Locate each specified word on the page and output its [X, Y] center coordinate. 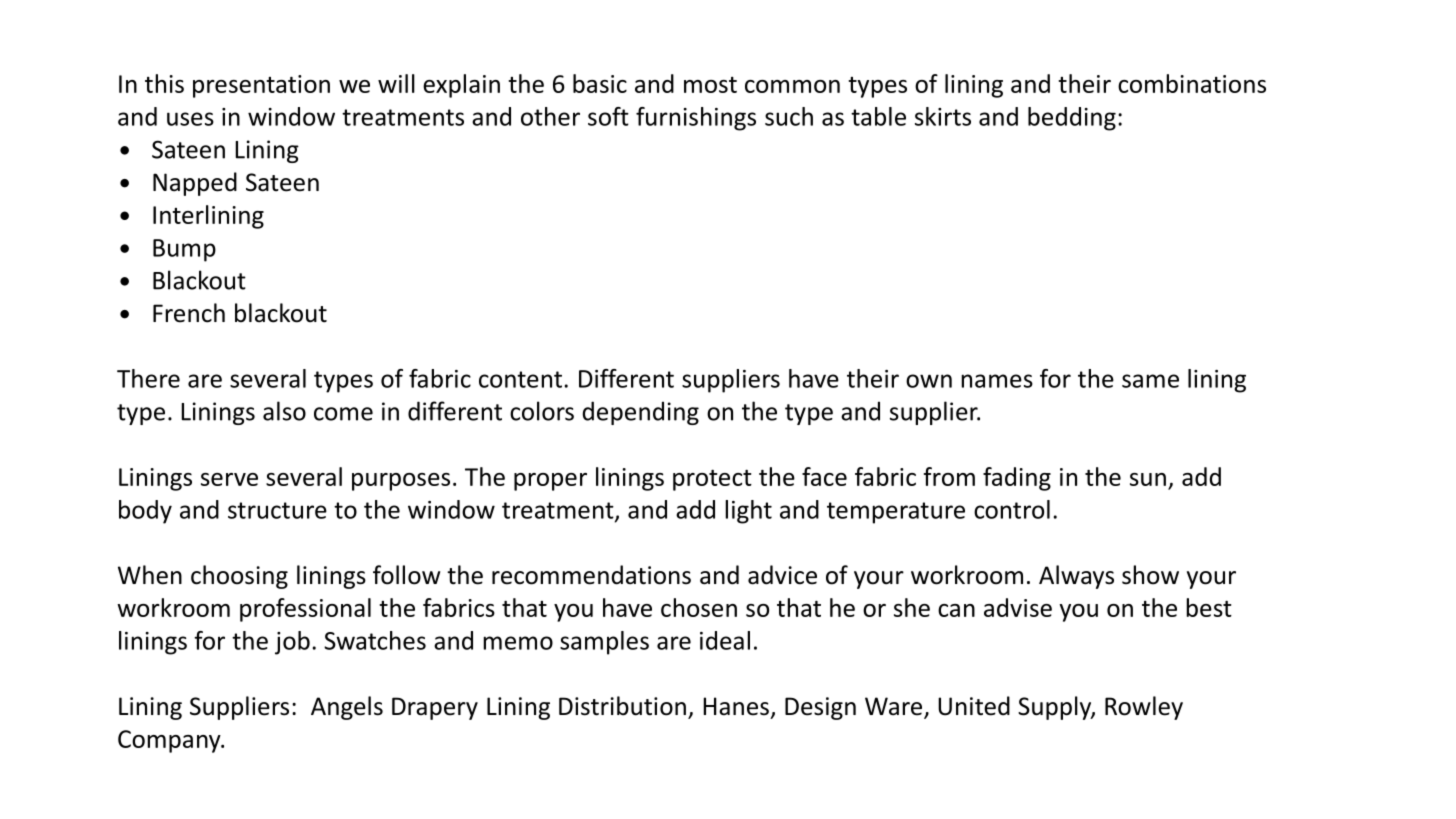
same [1150, 381]
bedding [1072, 119]
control [1012, 509]
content [520, 379]
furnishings [696, 119]
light [748, 512]
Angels [347, 708]
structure [277, 510]
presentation [261, 86]
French [189, 313]
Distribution [622, 706]
